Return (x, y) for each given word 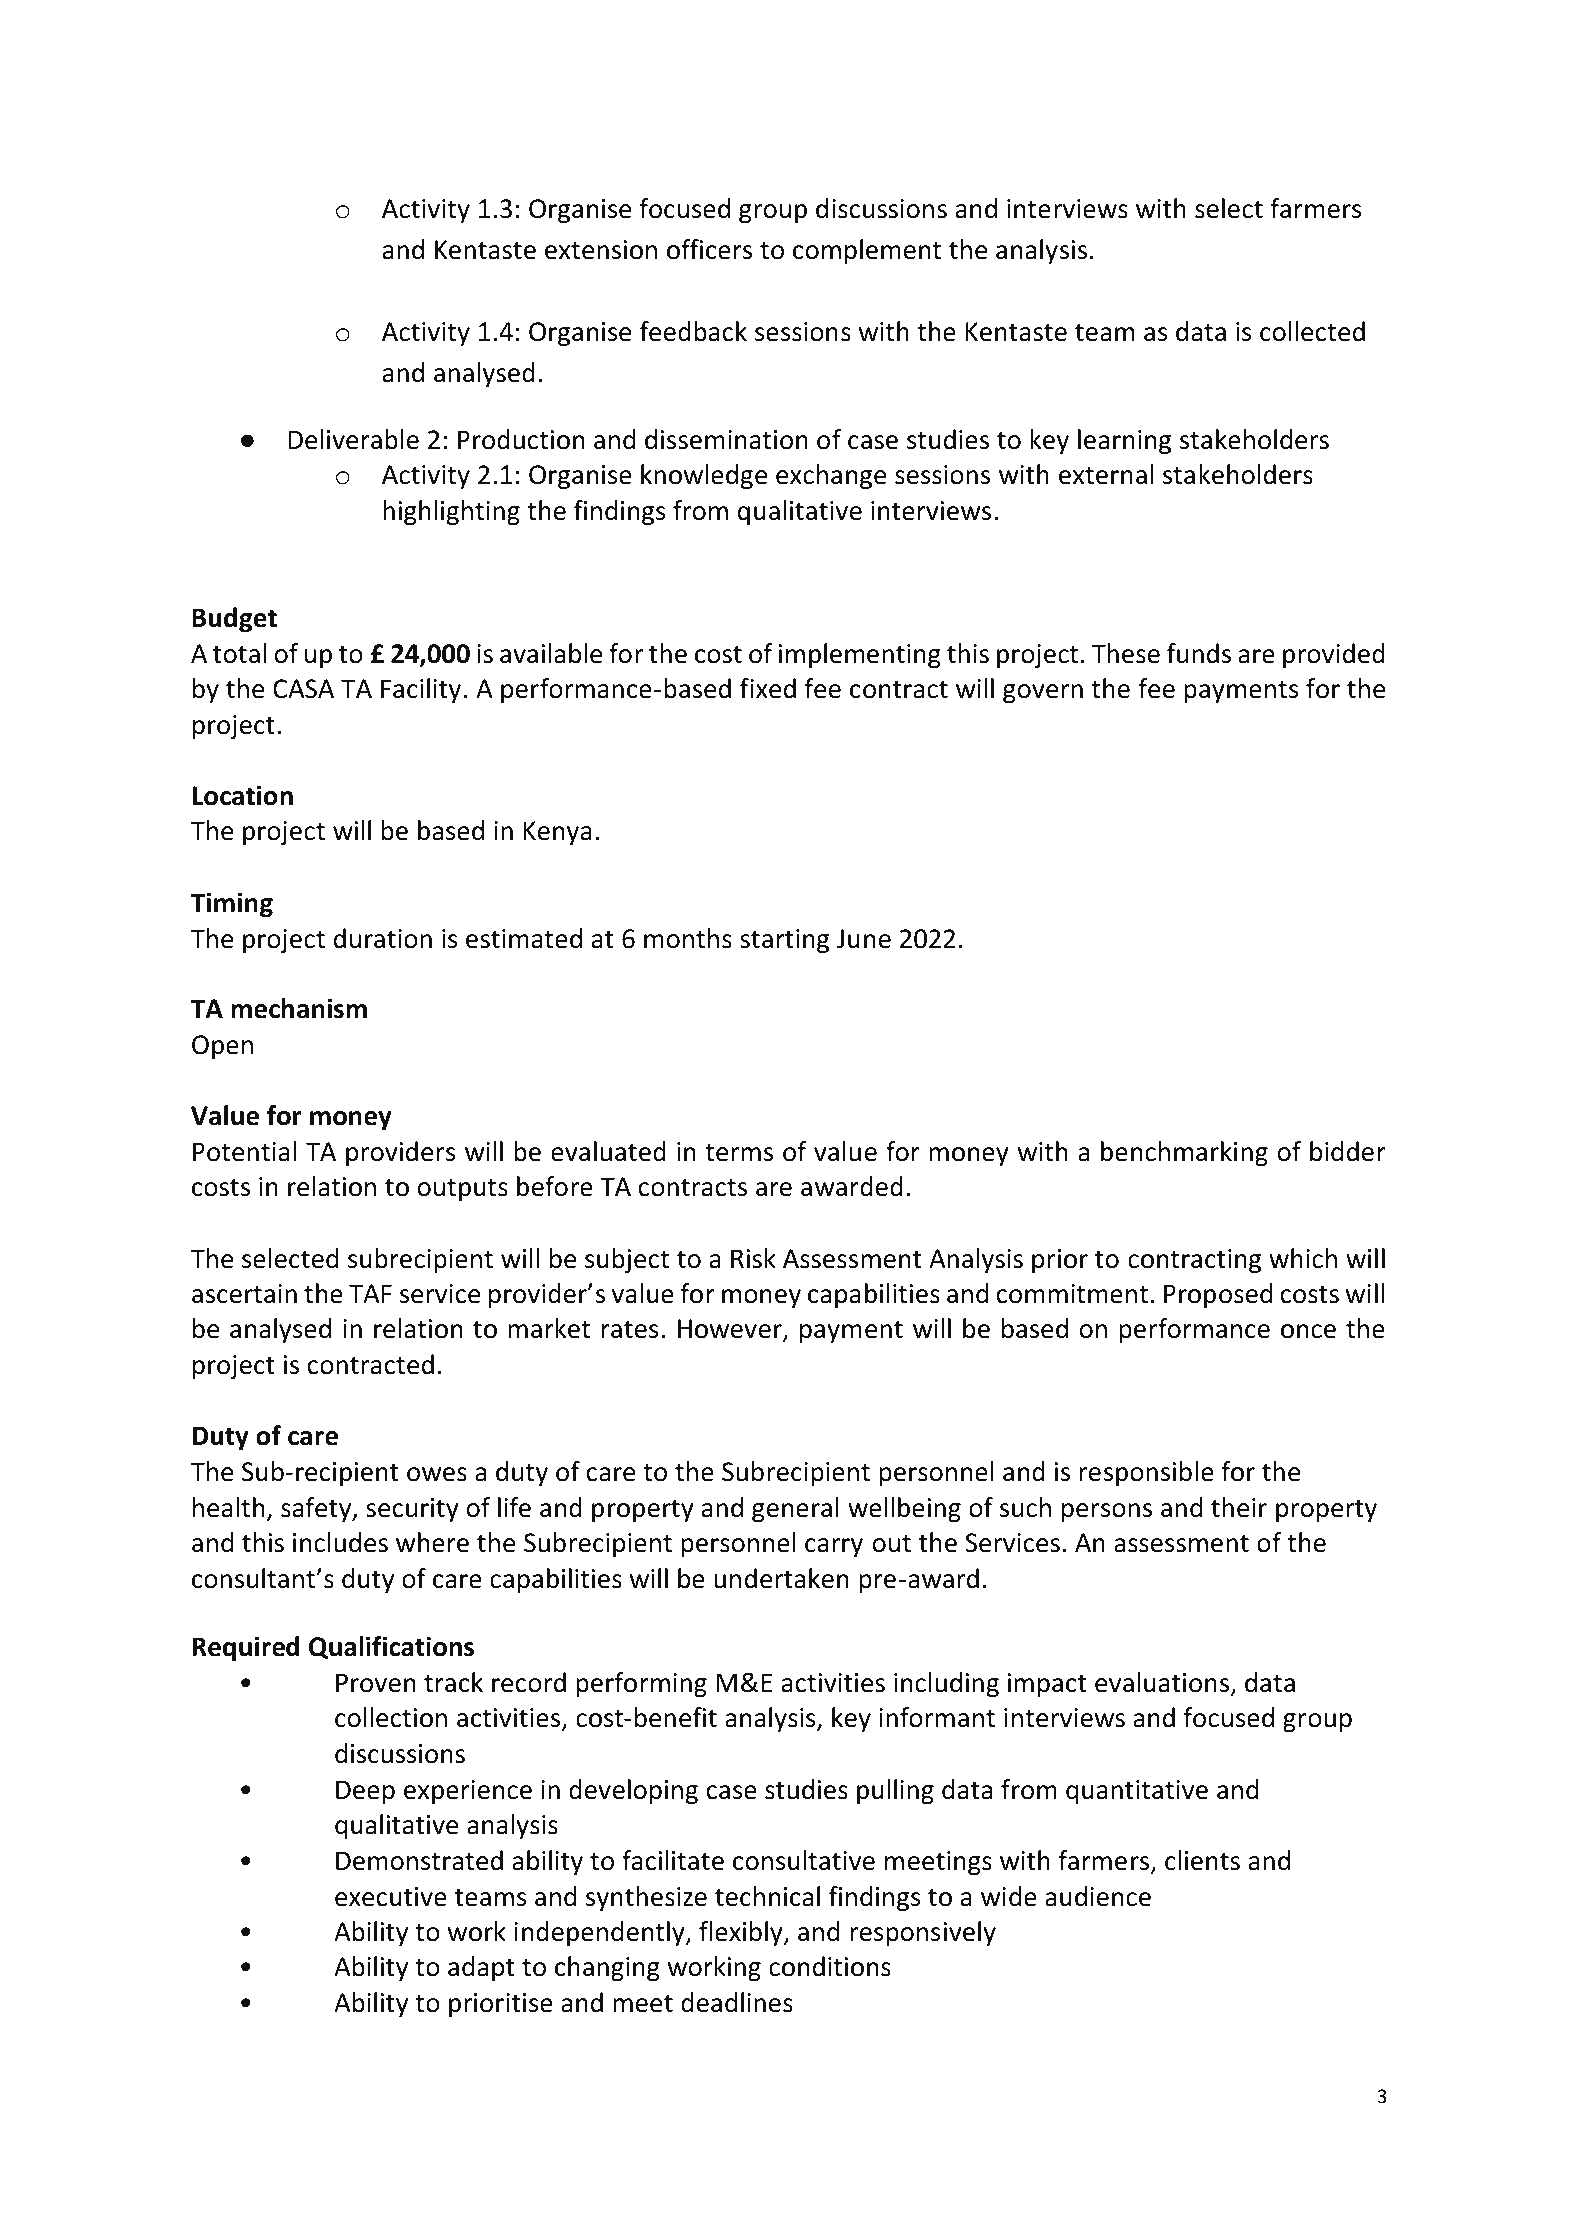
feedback (693, 331)
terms (739, 1153)
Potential (244, 1151)
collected (1312, 331)
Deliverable (353, 439)
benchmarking (1184, 1153)
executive (391, 1897)
